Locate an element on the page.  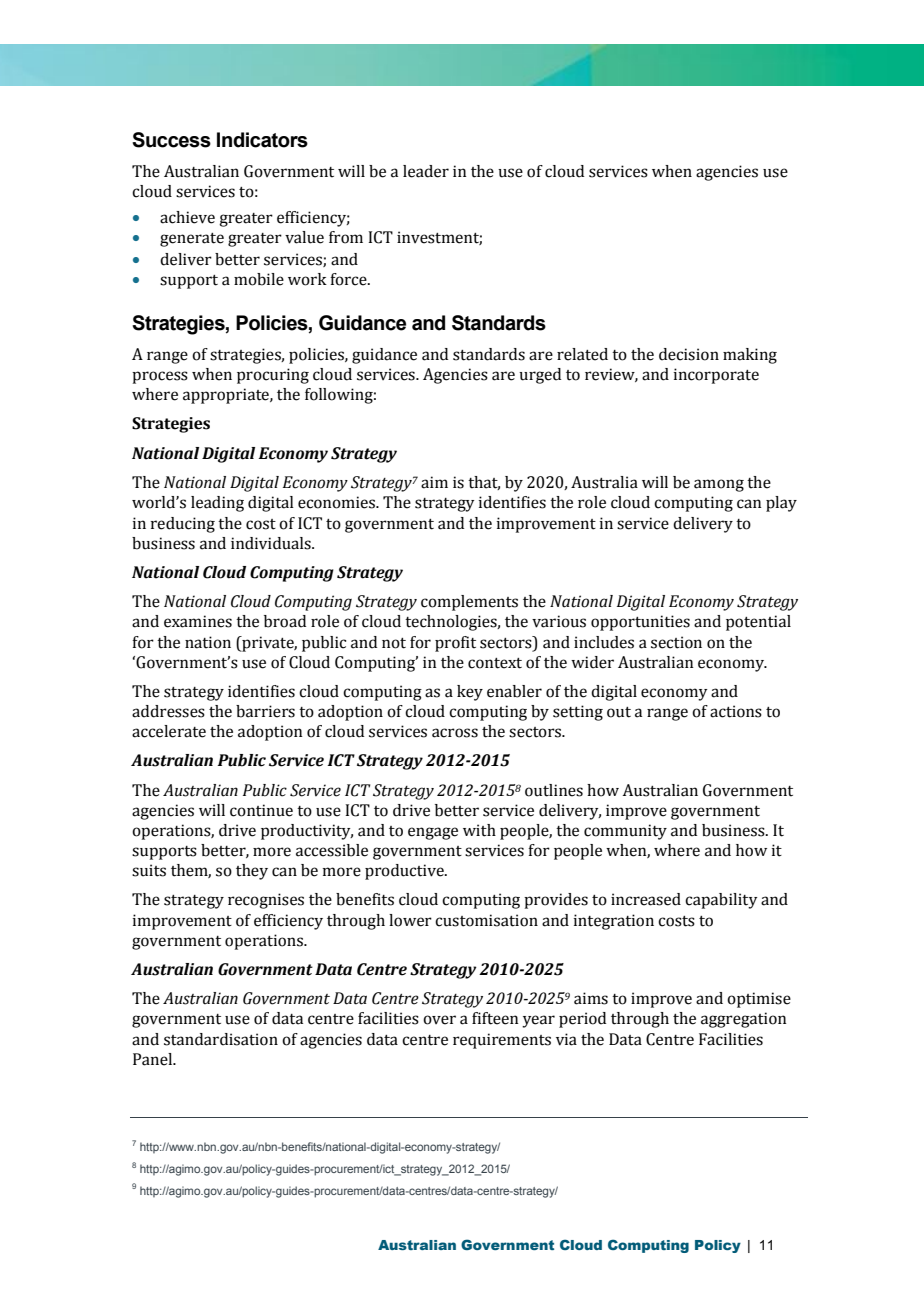
examines is located at coordinates (198, 621).
